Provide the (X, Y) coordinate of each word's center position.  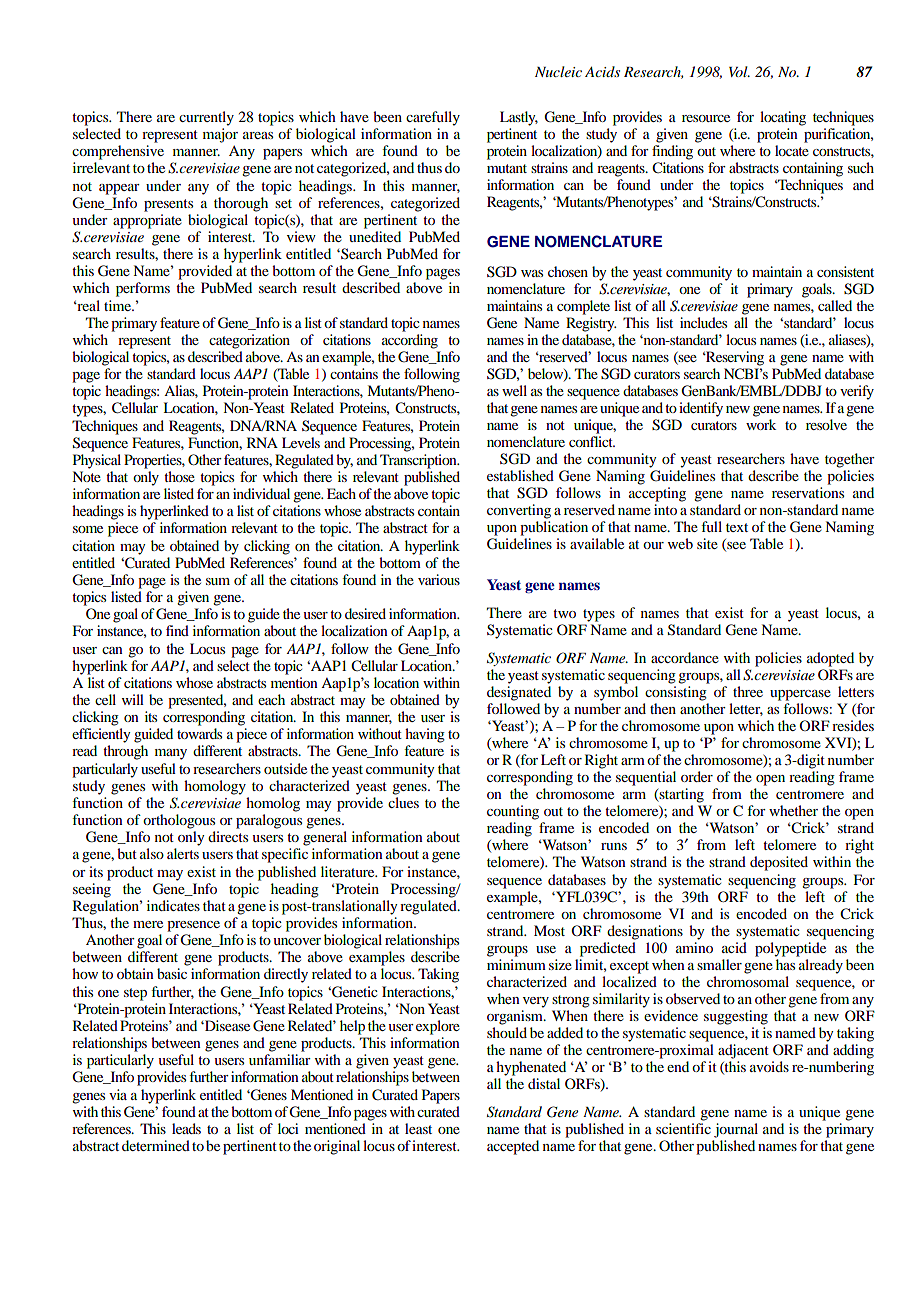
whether (793, 810)
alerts (183, 853)
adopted (830, 659)
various (439, 579)
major (220, 135)
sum (218, 581)
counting (513, 812)
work (761, 424)
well (514, 390)
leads (186, 1128)
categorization (249, 341)
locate (792, 150)
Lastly (519, 118)
